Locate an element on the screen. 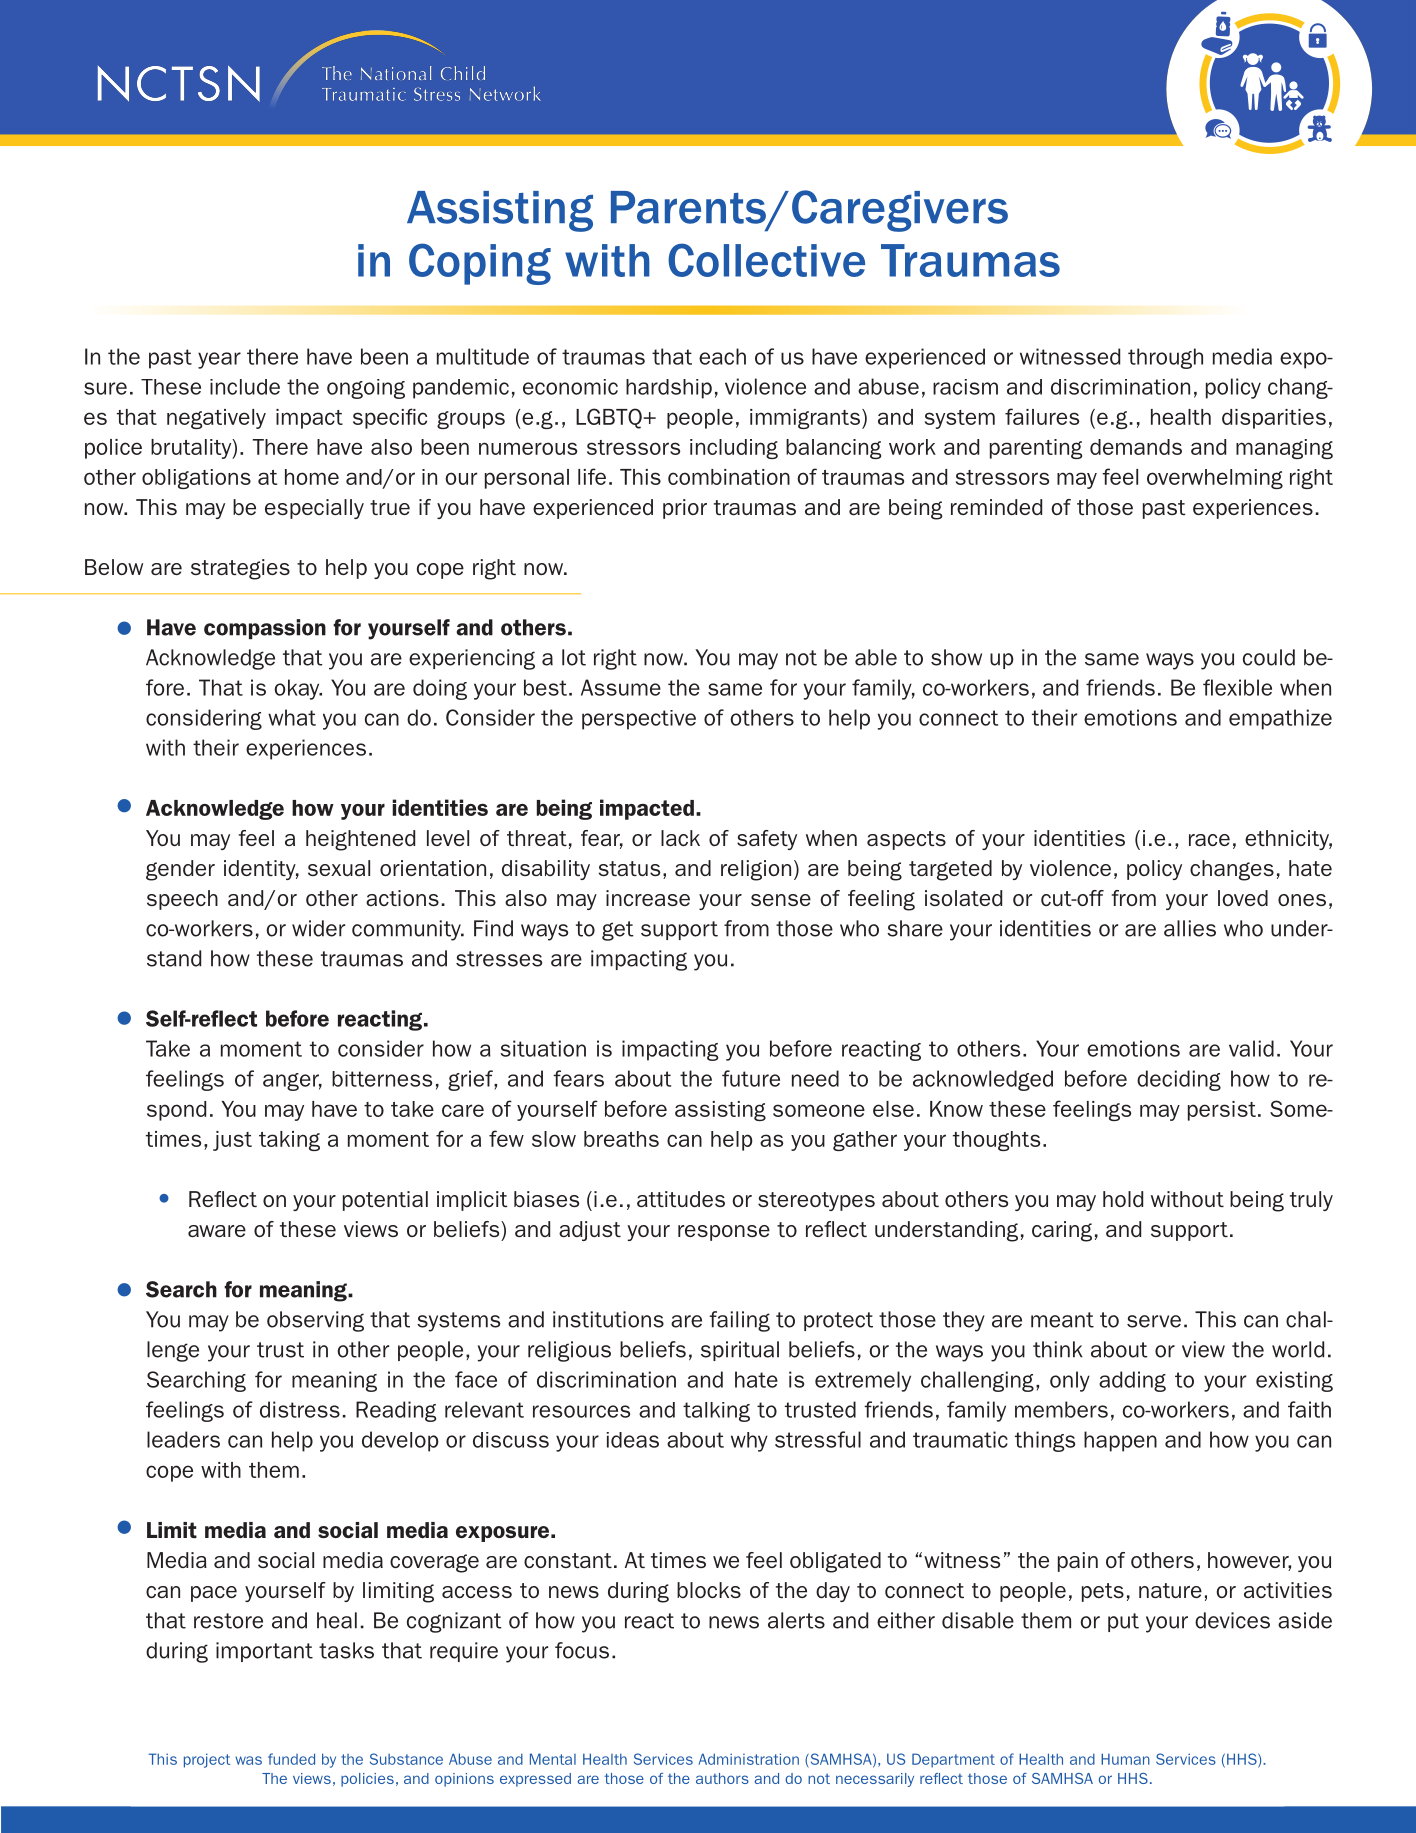  through is located at coordinates (1165, 358).
